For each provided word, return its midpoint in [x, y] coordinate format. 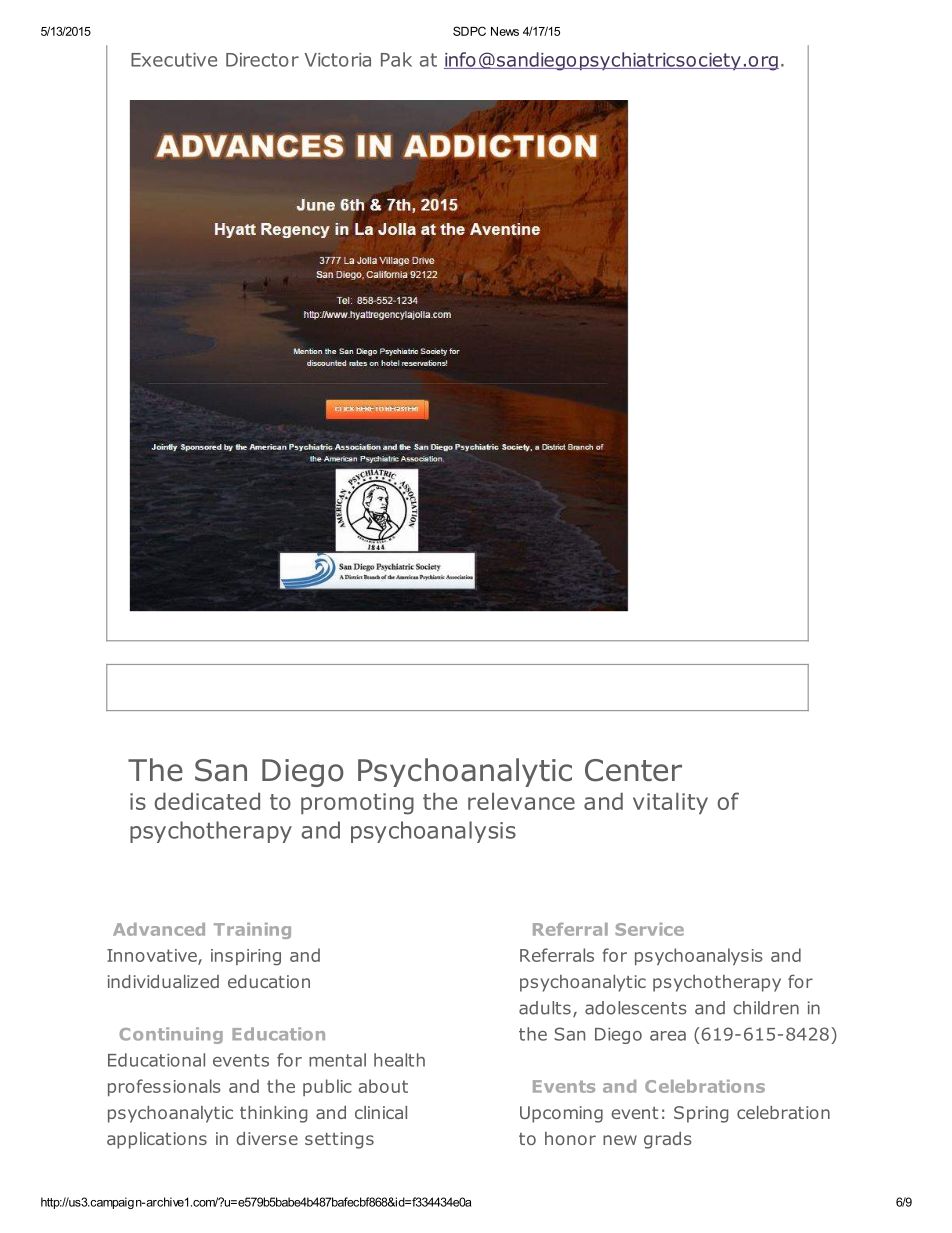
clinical [381, 1112]
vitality [670, 803]
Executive [174, 60]
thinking [273, 1114]
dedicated [207, 801]
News [505, 31]
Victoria [338, 60]
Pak [396, 59]
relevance [521, 801]
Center [633, 770]
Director [262, 60]
